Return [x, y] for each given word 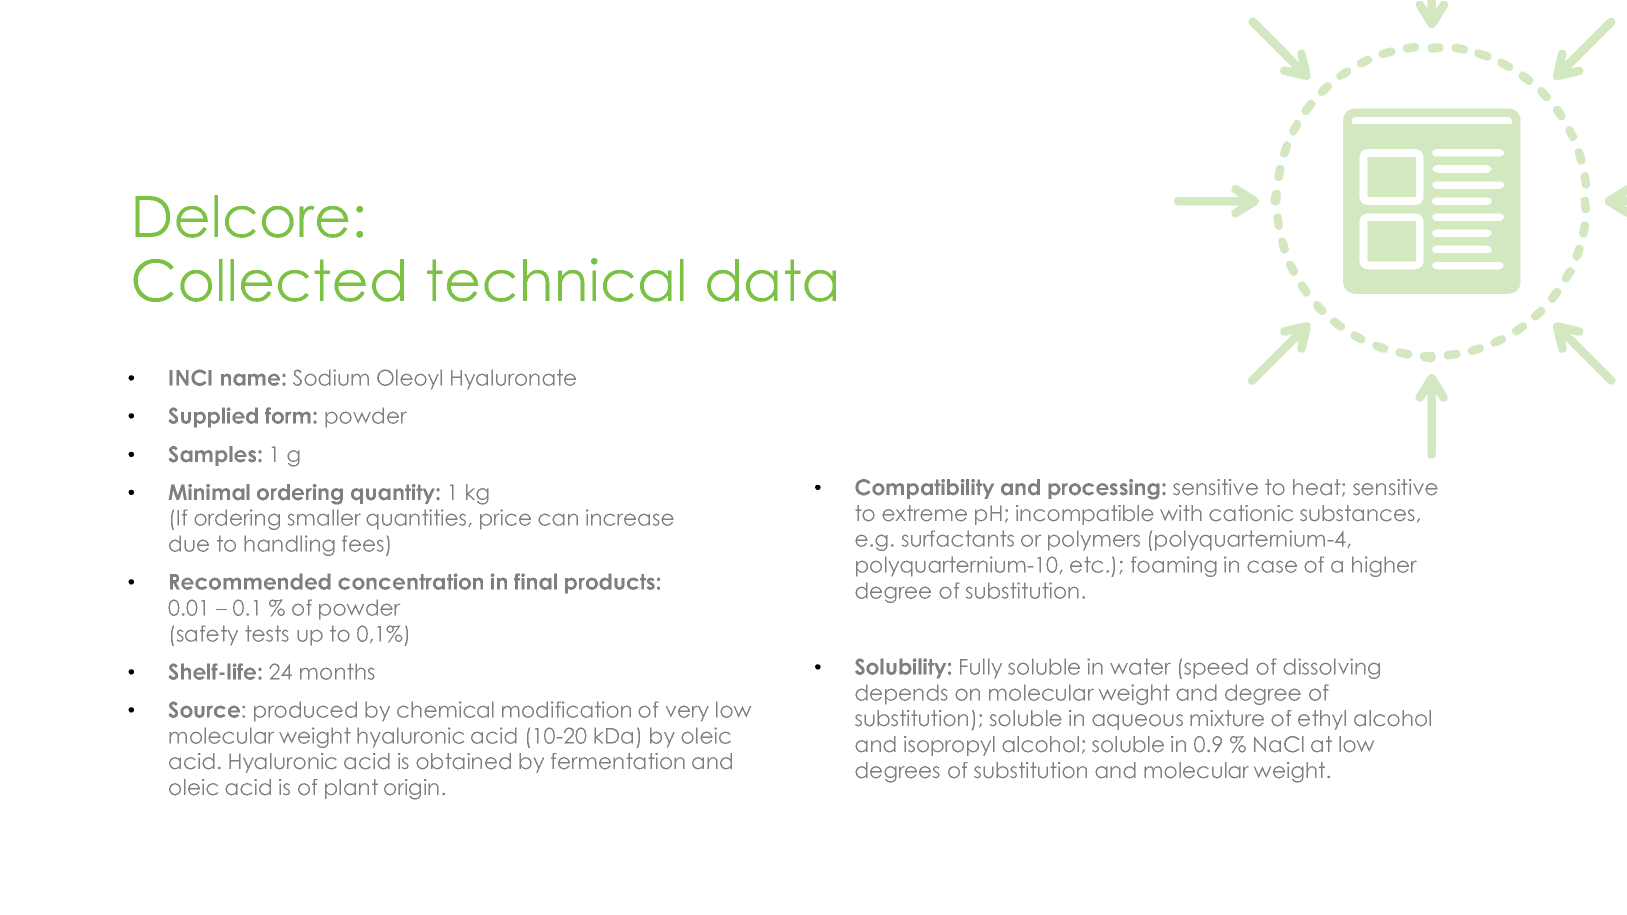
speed [1216, 668]
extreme [924, 513]
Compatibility [924, 489]
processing [1104, 489]
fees [363, 543]
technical [555, 280]
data [771, 280]
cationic [1251, 513]
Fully [981, 668]
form [288, 415]
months [337, 671]
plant [351, 789]
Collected [268, 280]
